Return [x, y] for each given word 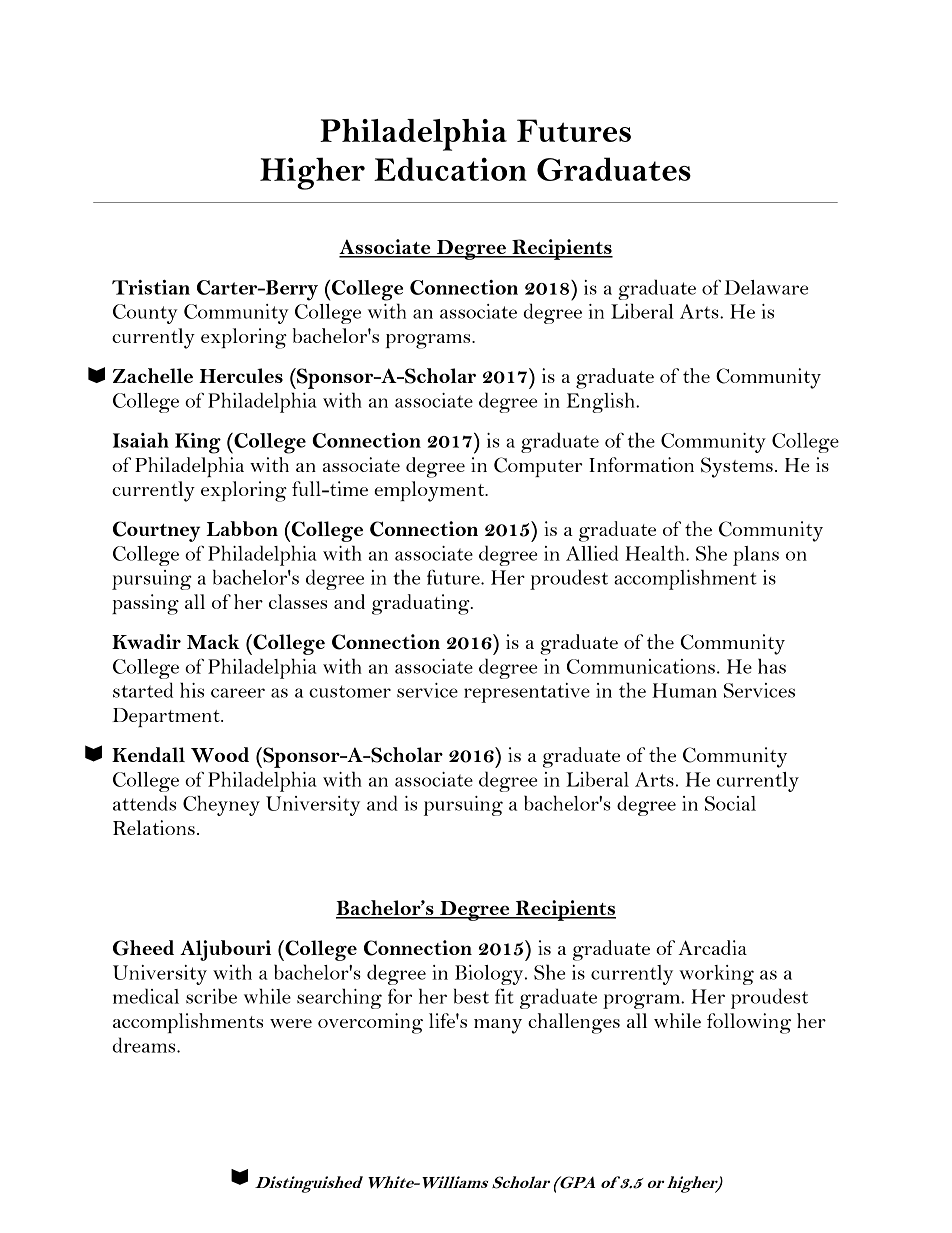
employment [430, 491]
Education [450, 169]
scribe [211, 996]
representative [527, 693]
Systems [737, 467]
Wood [220, 755]
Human [684, 690]
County [145, 314]
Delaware [766, 287]
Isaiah [141, 440]
